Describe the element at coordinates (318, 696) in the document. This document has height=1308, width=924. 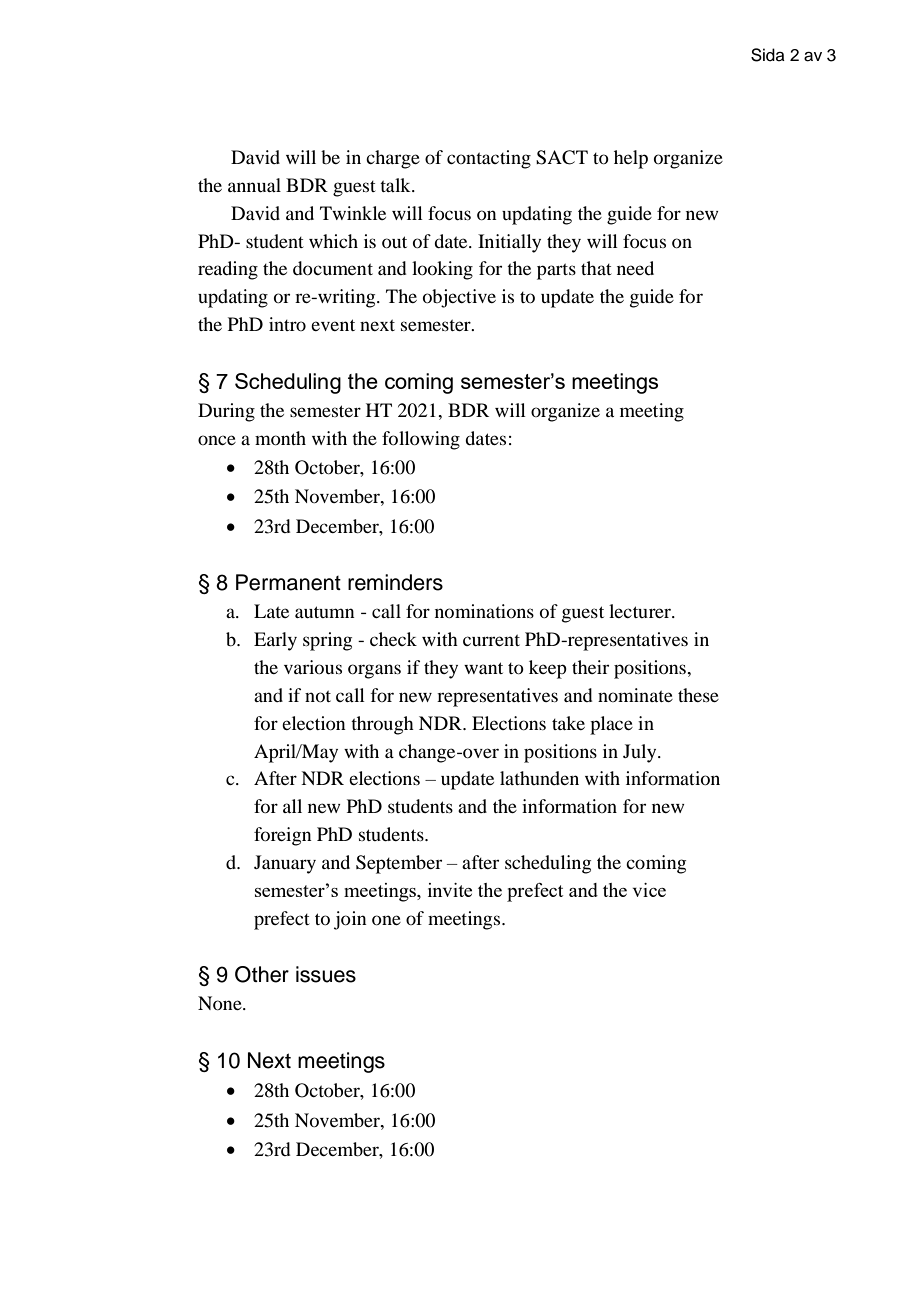
I see `not` at that location.
